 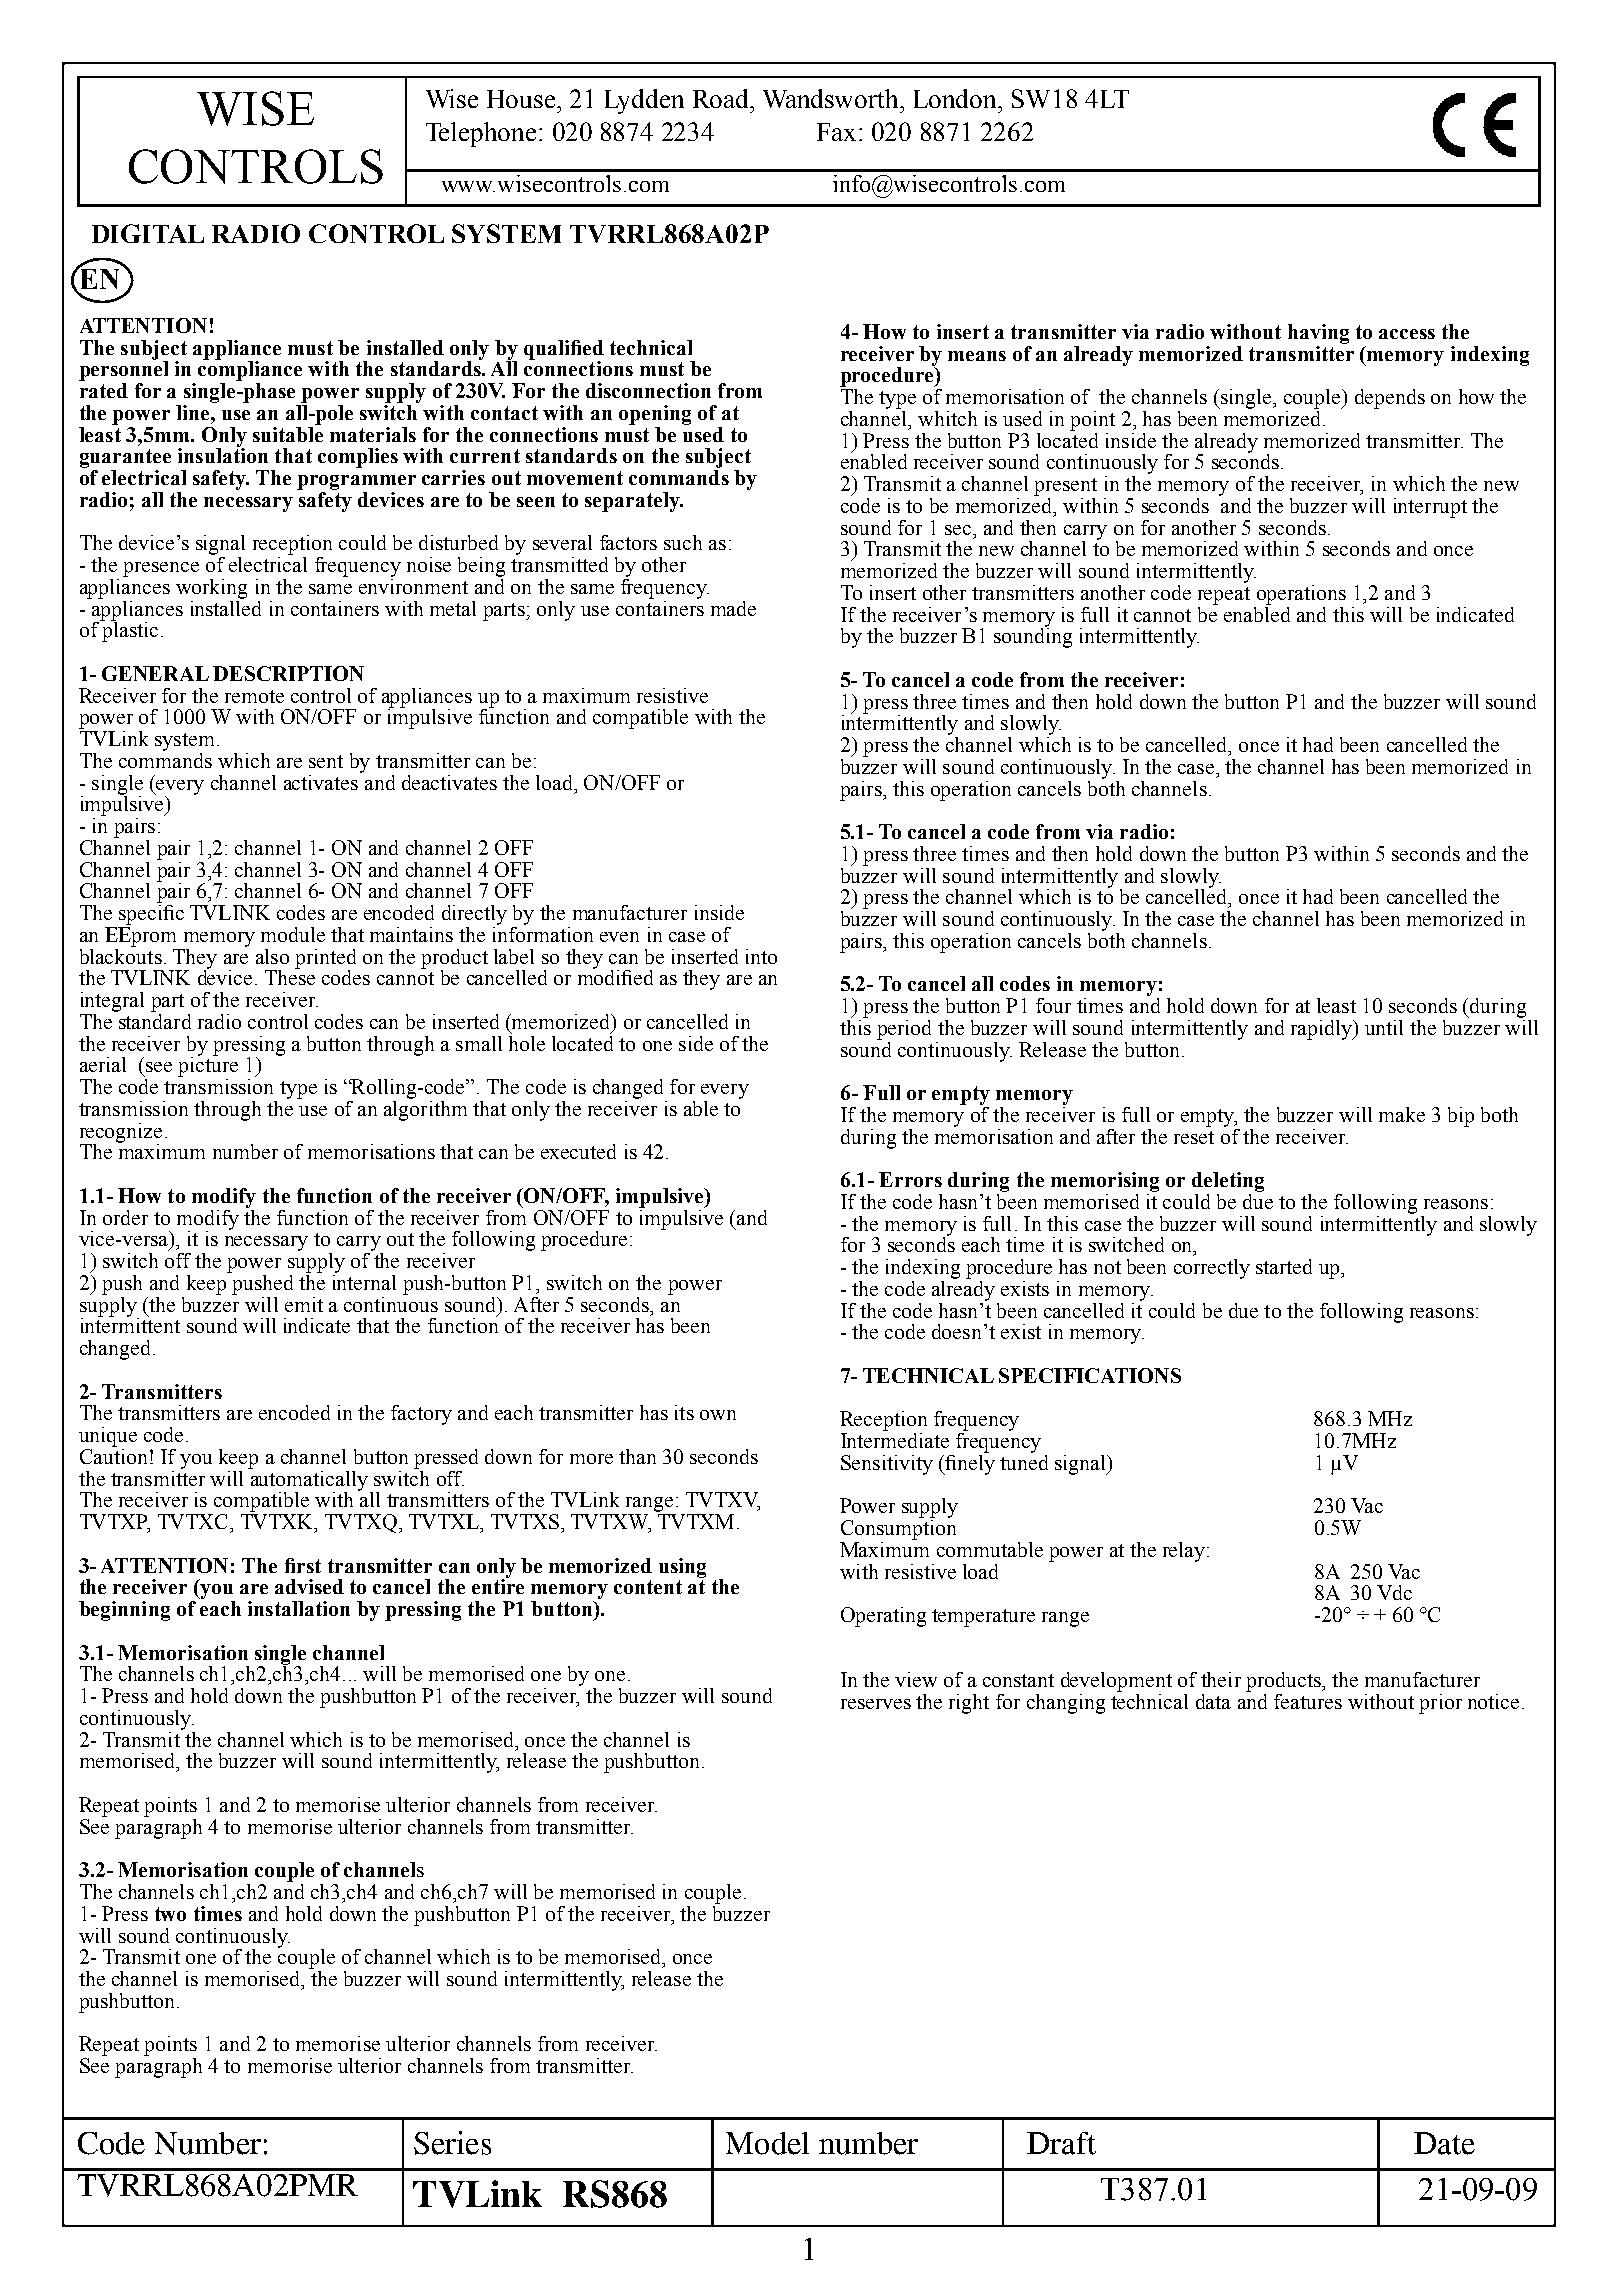 What do you see at coordinates (1322, 1030) in the screenshot?
I see `rapidly` at bounding box center [1322, 1030].
